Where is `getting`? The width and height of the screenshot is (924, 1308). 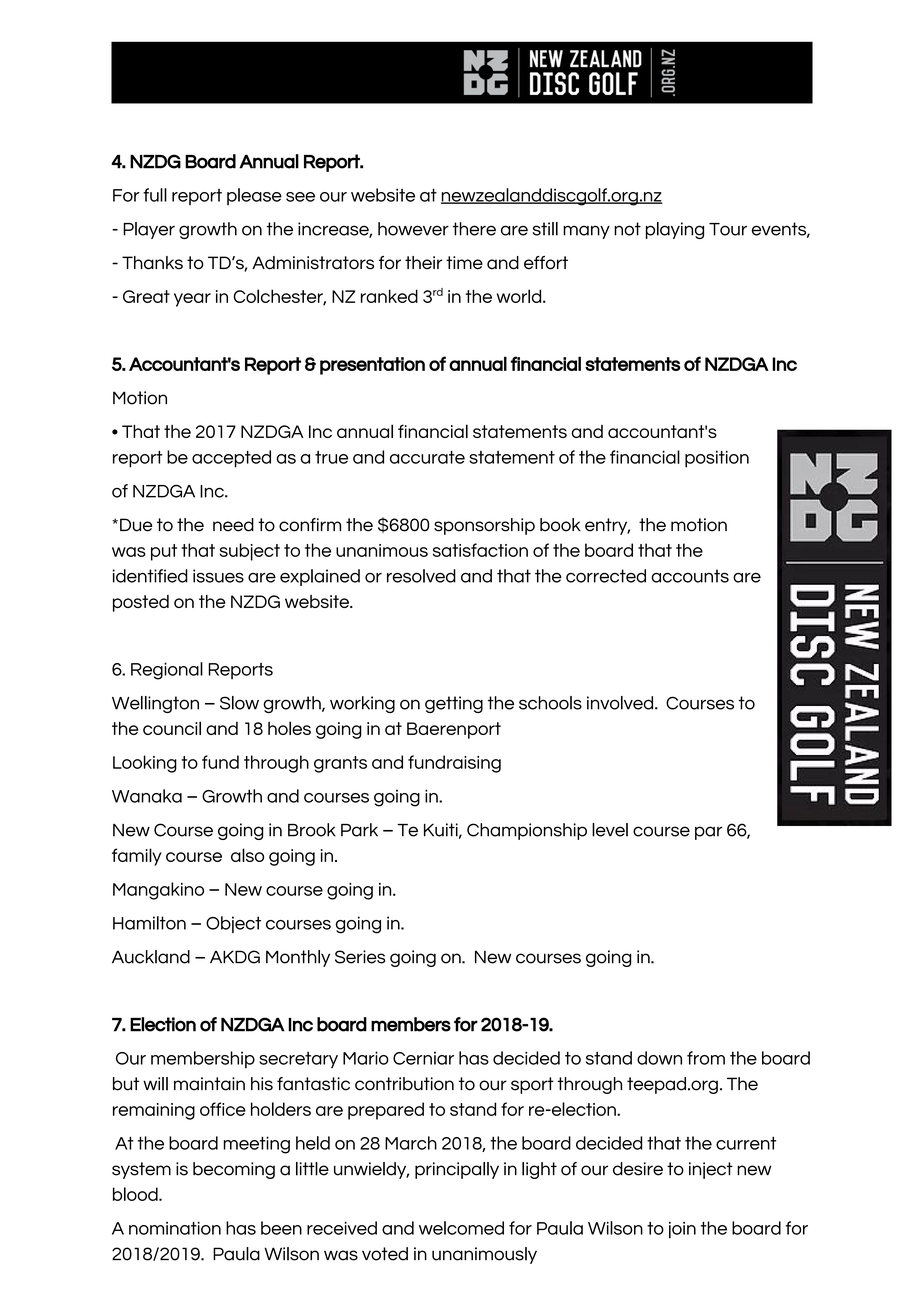
getting is located at coordinates (454, 704).
